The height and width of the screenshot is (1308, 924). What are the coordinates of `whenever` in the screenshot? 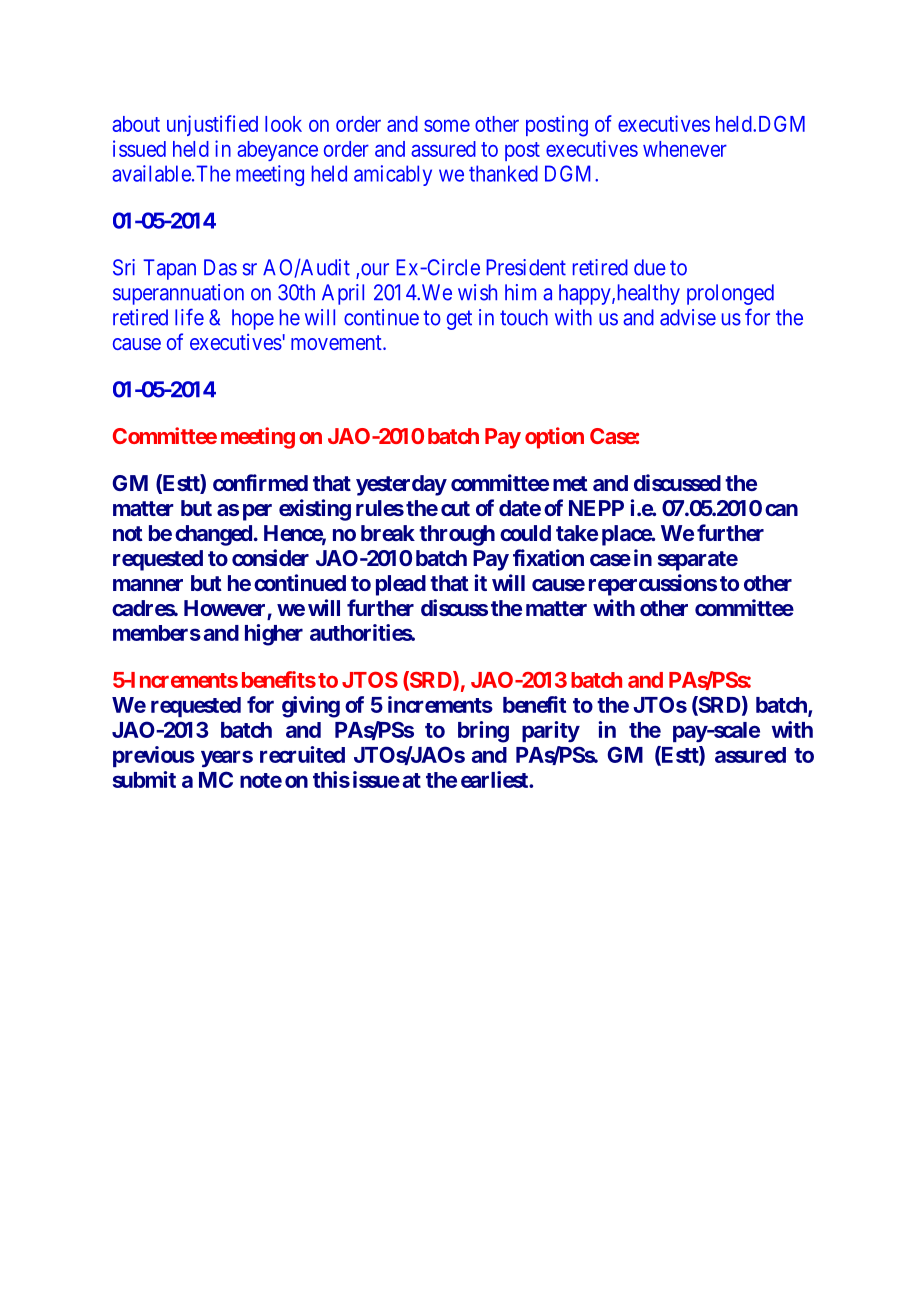 It's located at (685, 149).
